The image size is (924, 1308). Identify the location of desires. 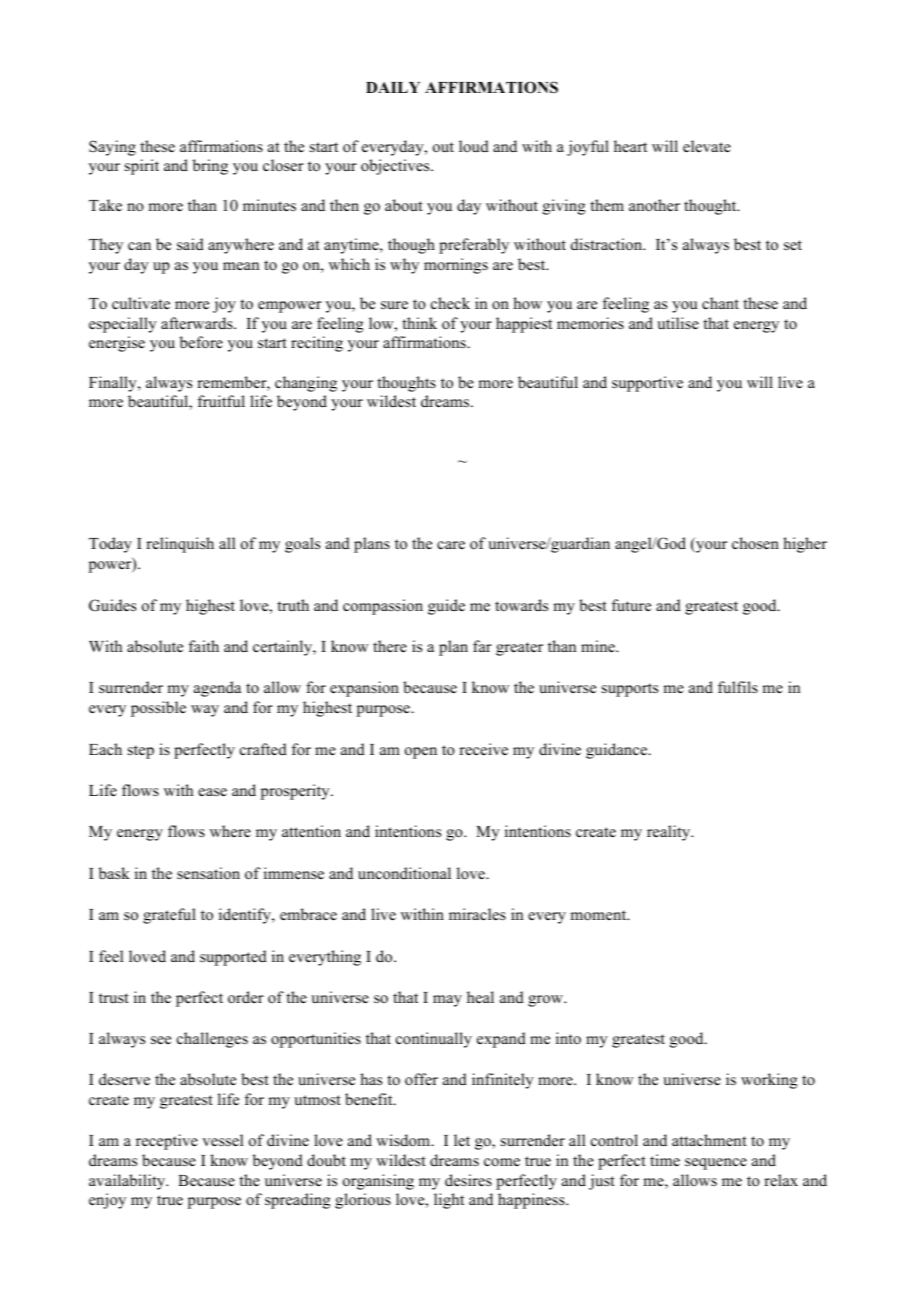
(468, 1180).
